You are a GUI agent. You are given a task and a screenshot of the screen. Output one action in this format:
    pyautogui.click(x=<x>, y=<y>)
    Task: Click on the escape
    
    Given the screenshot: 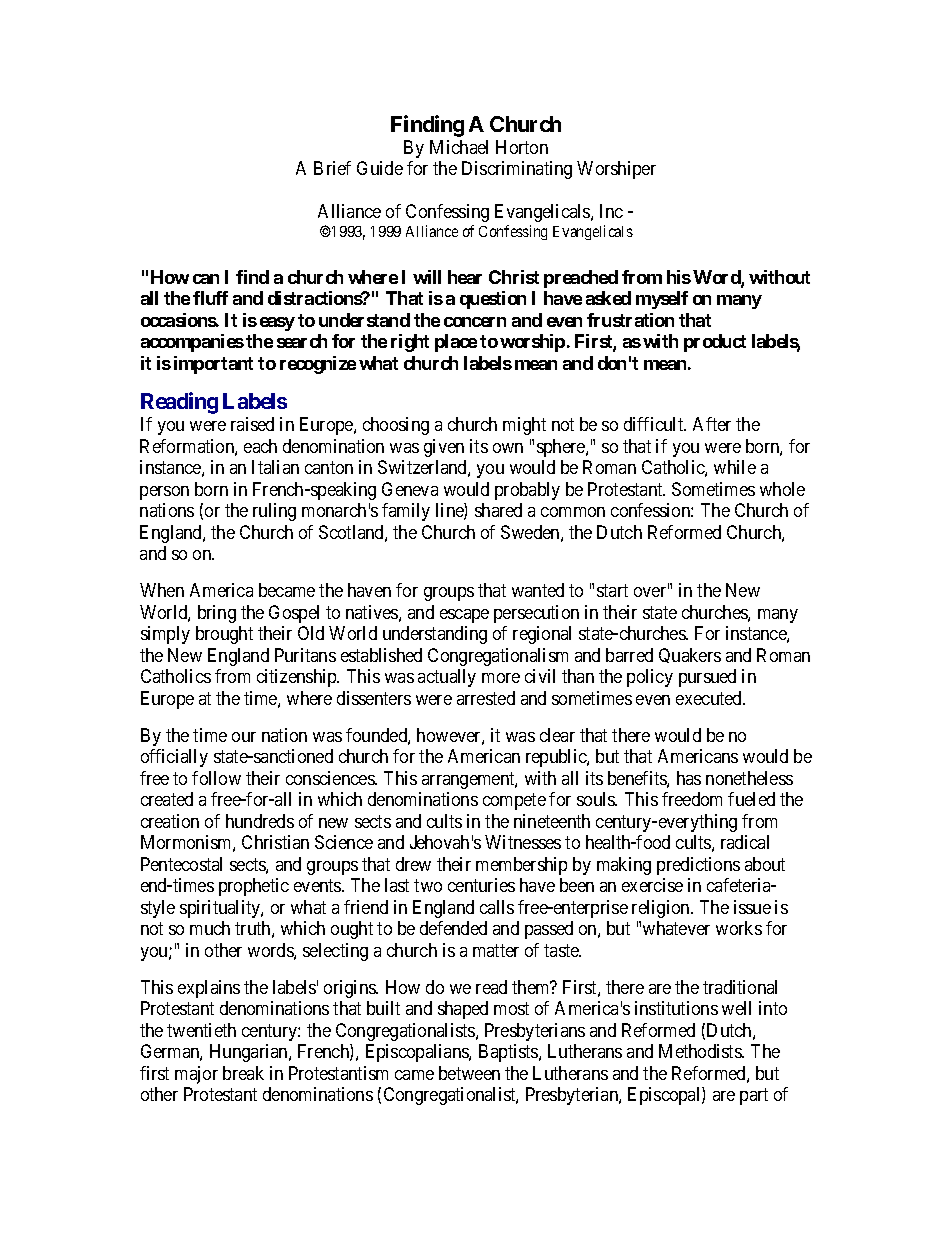 What is the action you would take?
    pyautogui.click(x=464, y=616)
